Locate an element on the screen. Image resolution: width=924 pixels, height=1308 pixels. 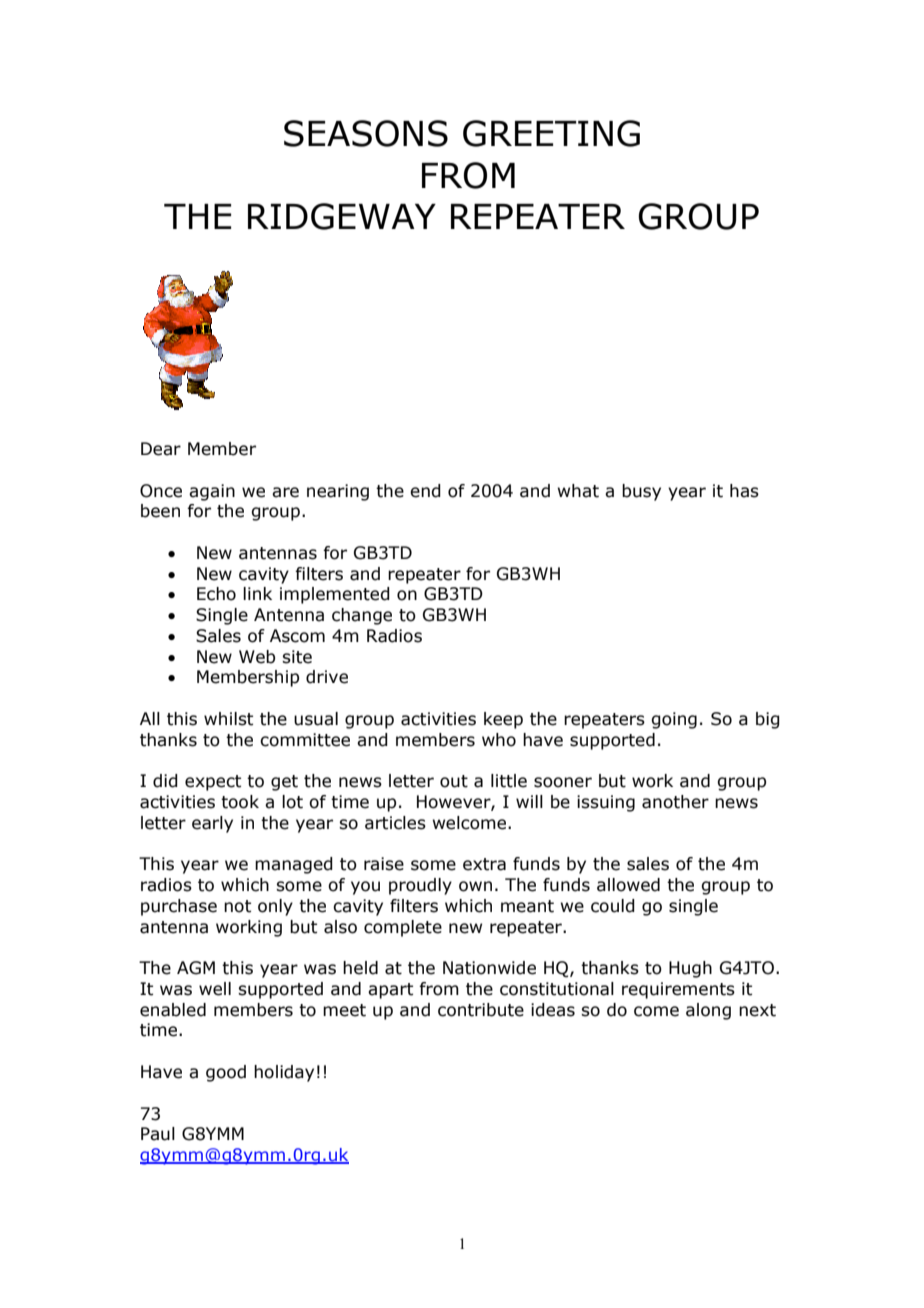
going is located at coordinates (674, 720).
